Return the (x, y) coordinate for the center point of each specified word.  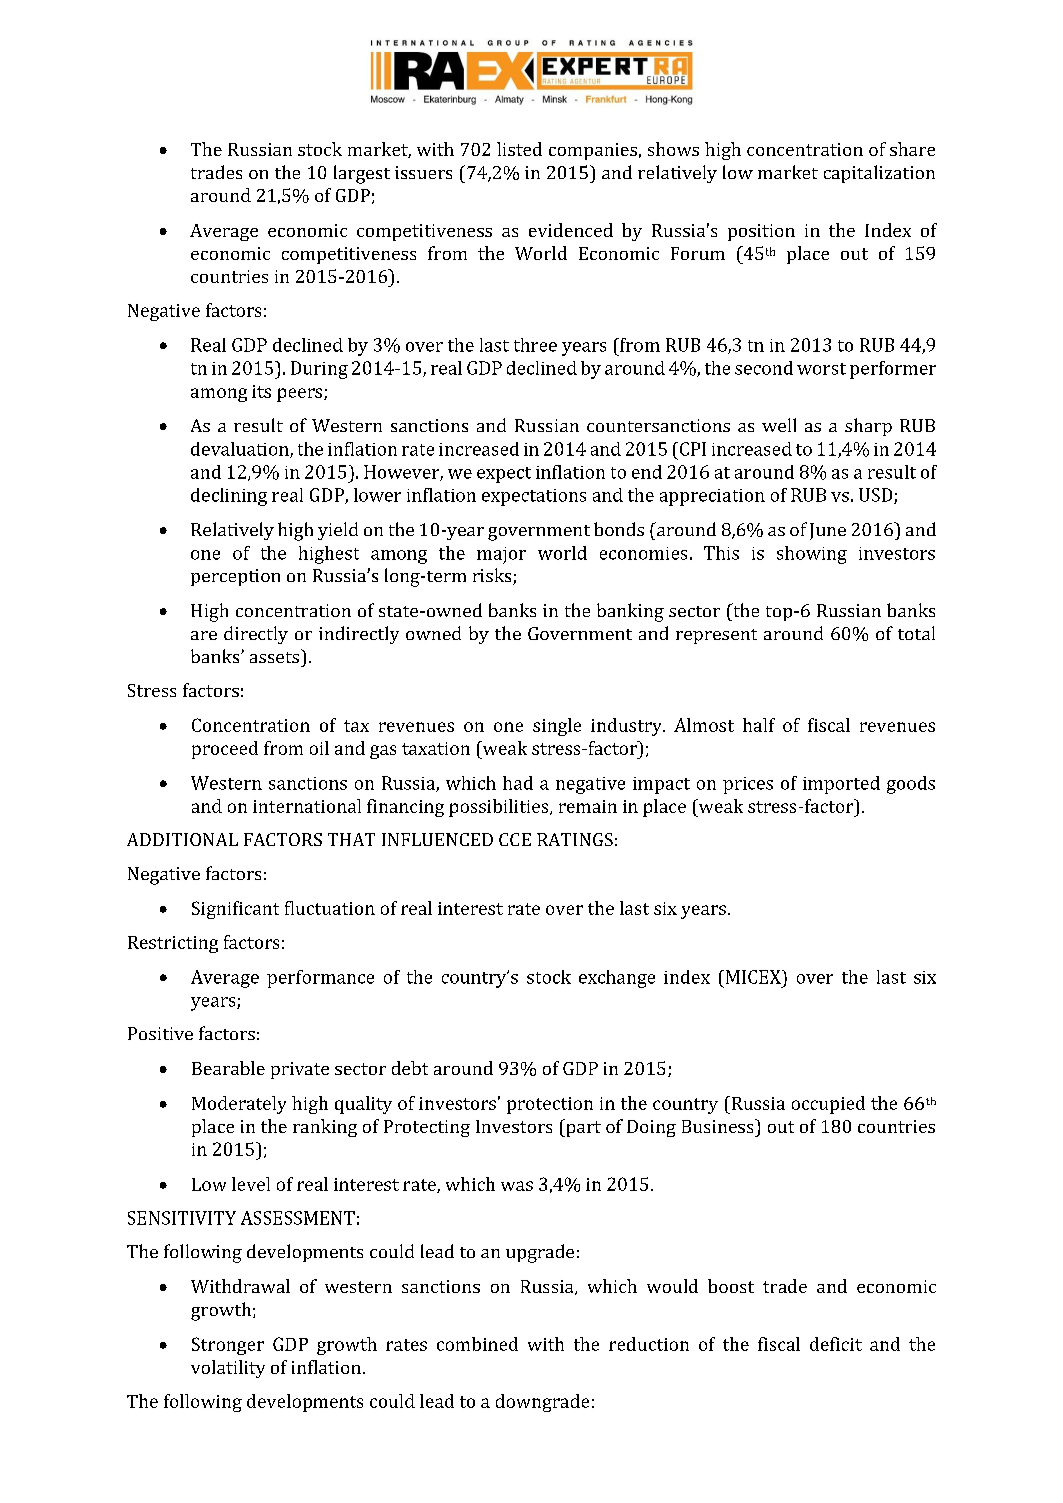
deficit (836, 1344)
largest (362, 174)
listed (519, 149)
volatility (228, 1369)
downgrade (542, 1403)
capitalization (879, 174)
